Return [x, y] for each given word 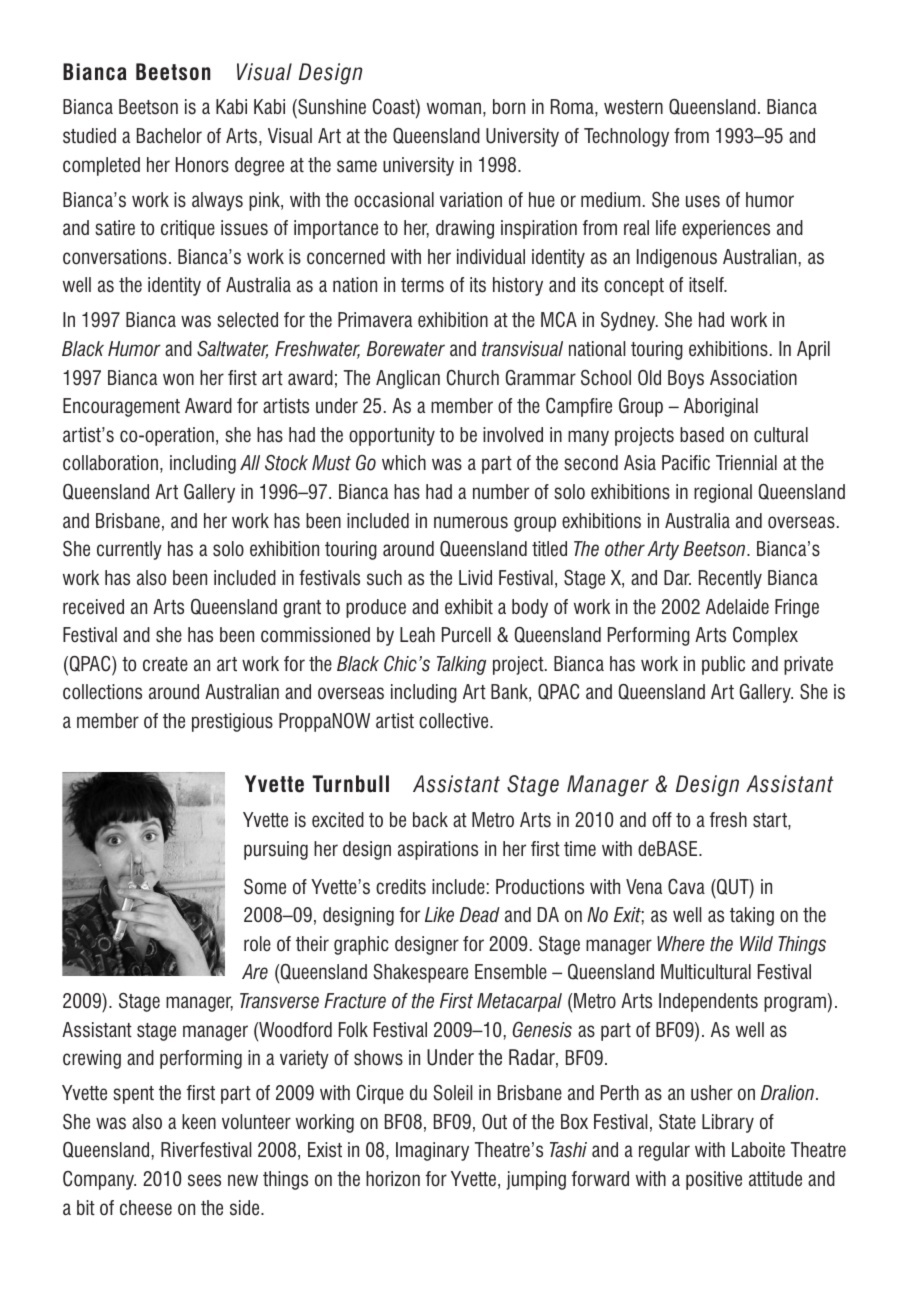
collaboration [110, 463]
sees [204, 1180]
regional [723, 493]
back [430, 820]
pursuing [276, 850]
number [501, 492]
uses [703, 201]
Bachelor [169, 136]
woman [454, 108]
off [662, 820]
